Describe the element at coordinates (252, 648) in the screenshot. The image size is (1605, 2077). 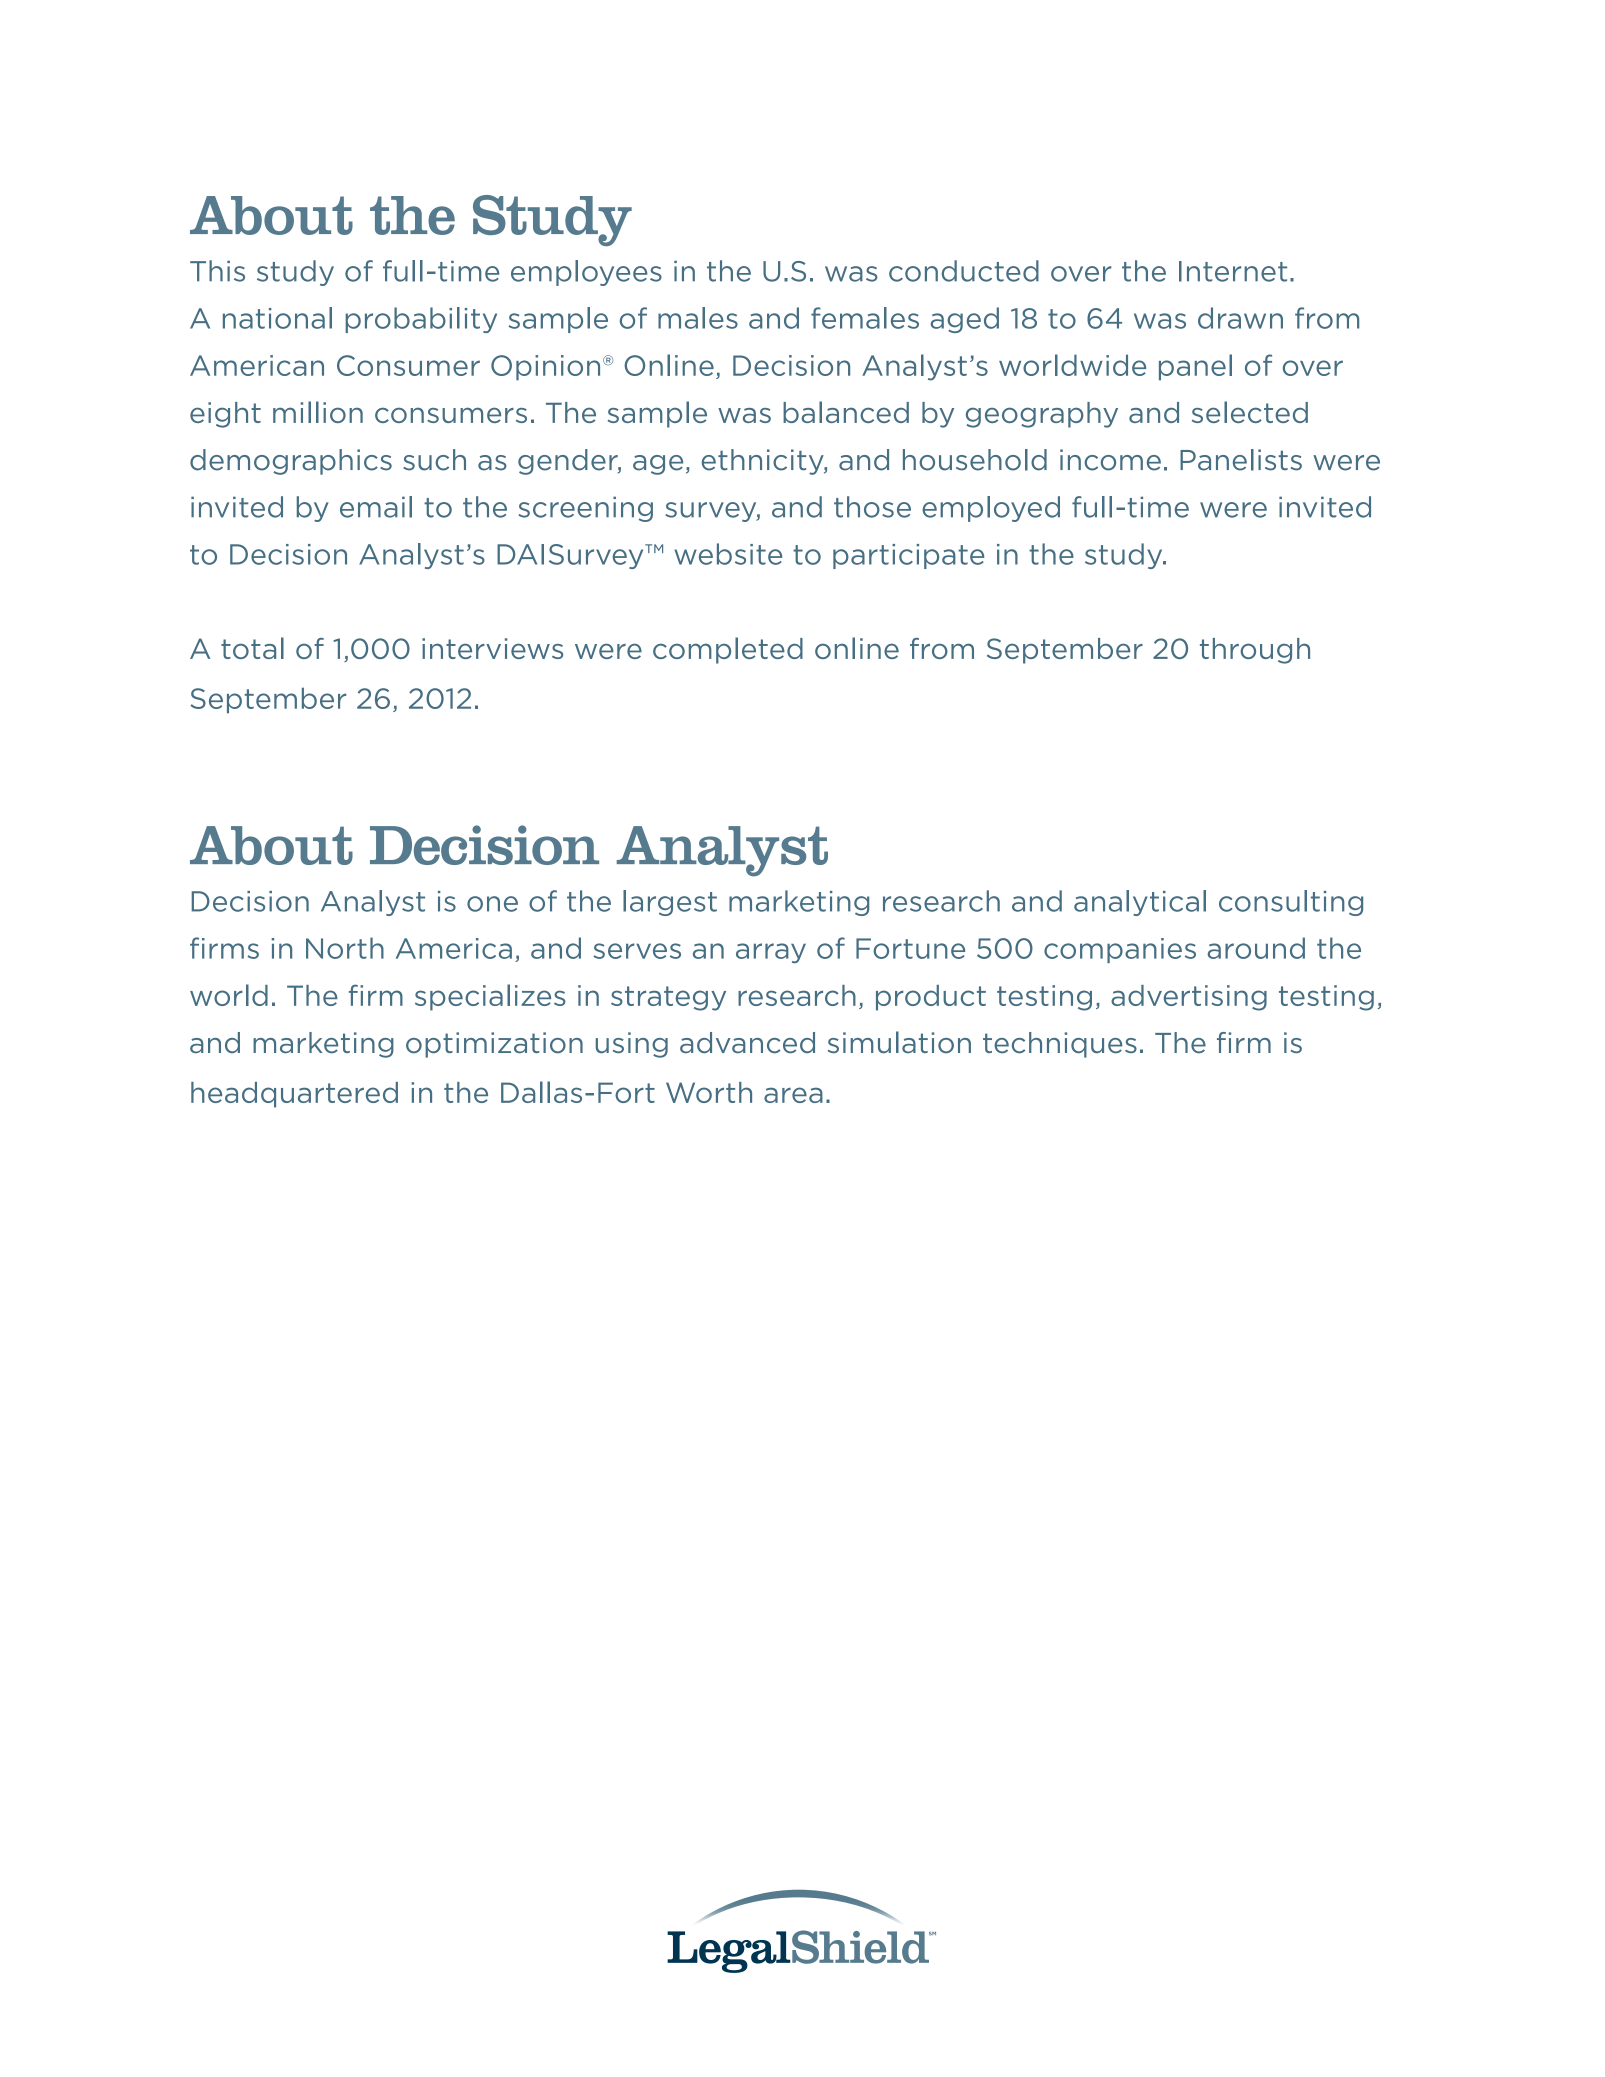
I see `total` at that location.
